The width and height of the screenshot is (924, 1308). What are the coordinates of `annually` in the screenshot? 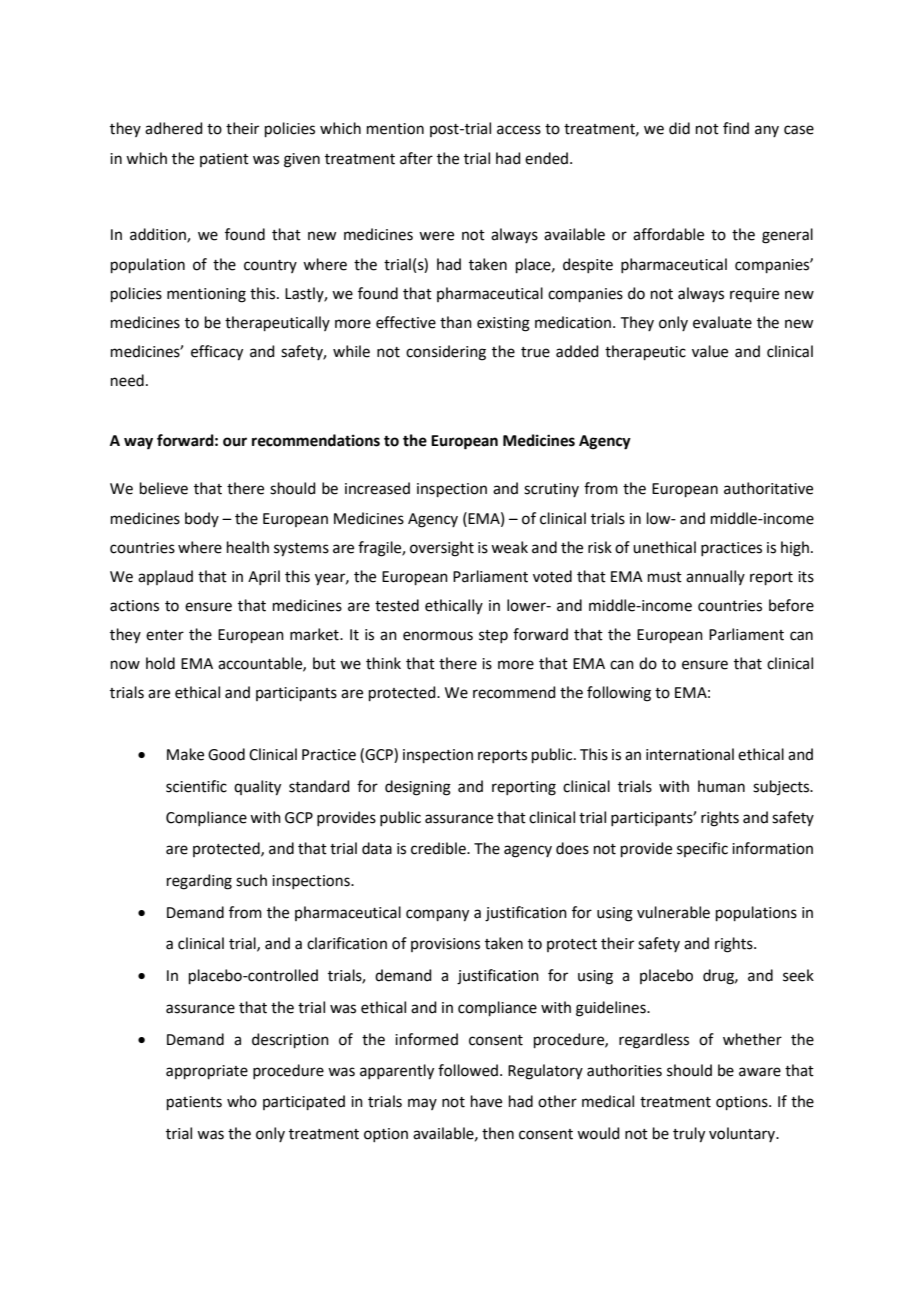 It's located at (715, 577).
